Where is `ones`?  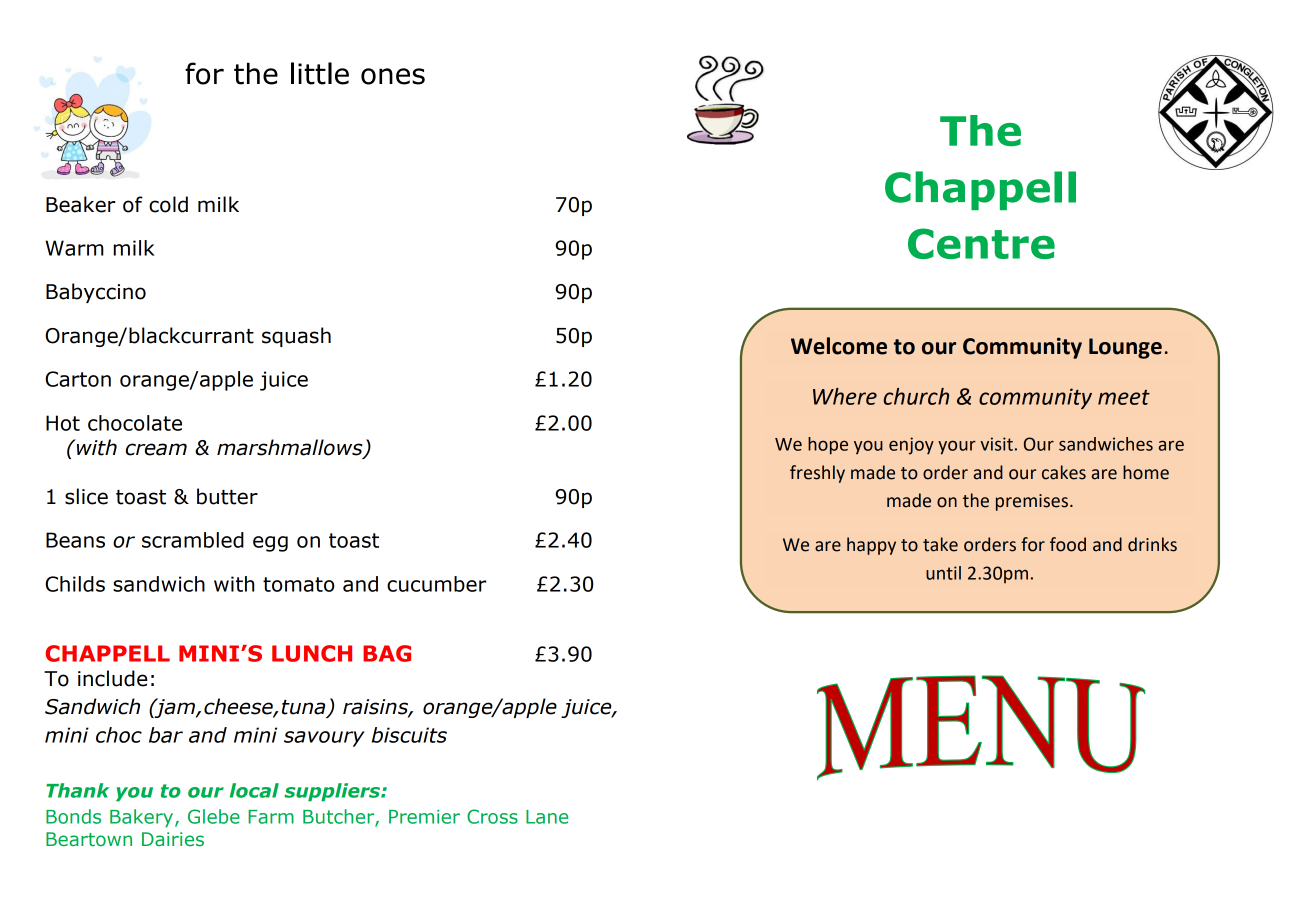
ones is located at coordinates (393, 76).
